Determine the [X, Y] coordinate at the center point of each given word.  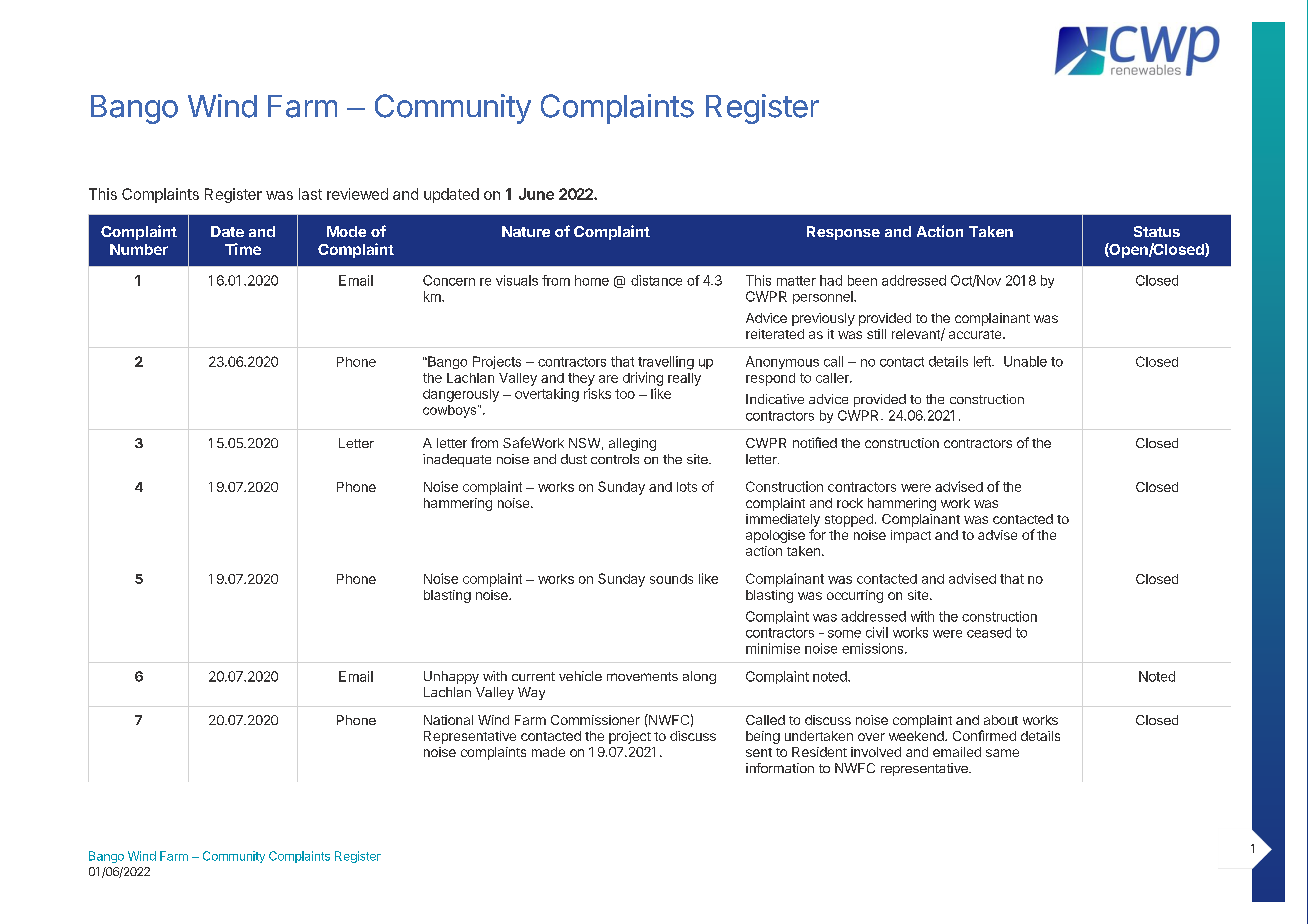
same [1002, 753]
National [448, 720]
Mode [346, 231]
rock [850, 503]
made [548, 752]
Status [1157, 231]
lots [687, 487]
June [536, 194]
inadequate [457, 460]
